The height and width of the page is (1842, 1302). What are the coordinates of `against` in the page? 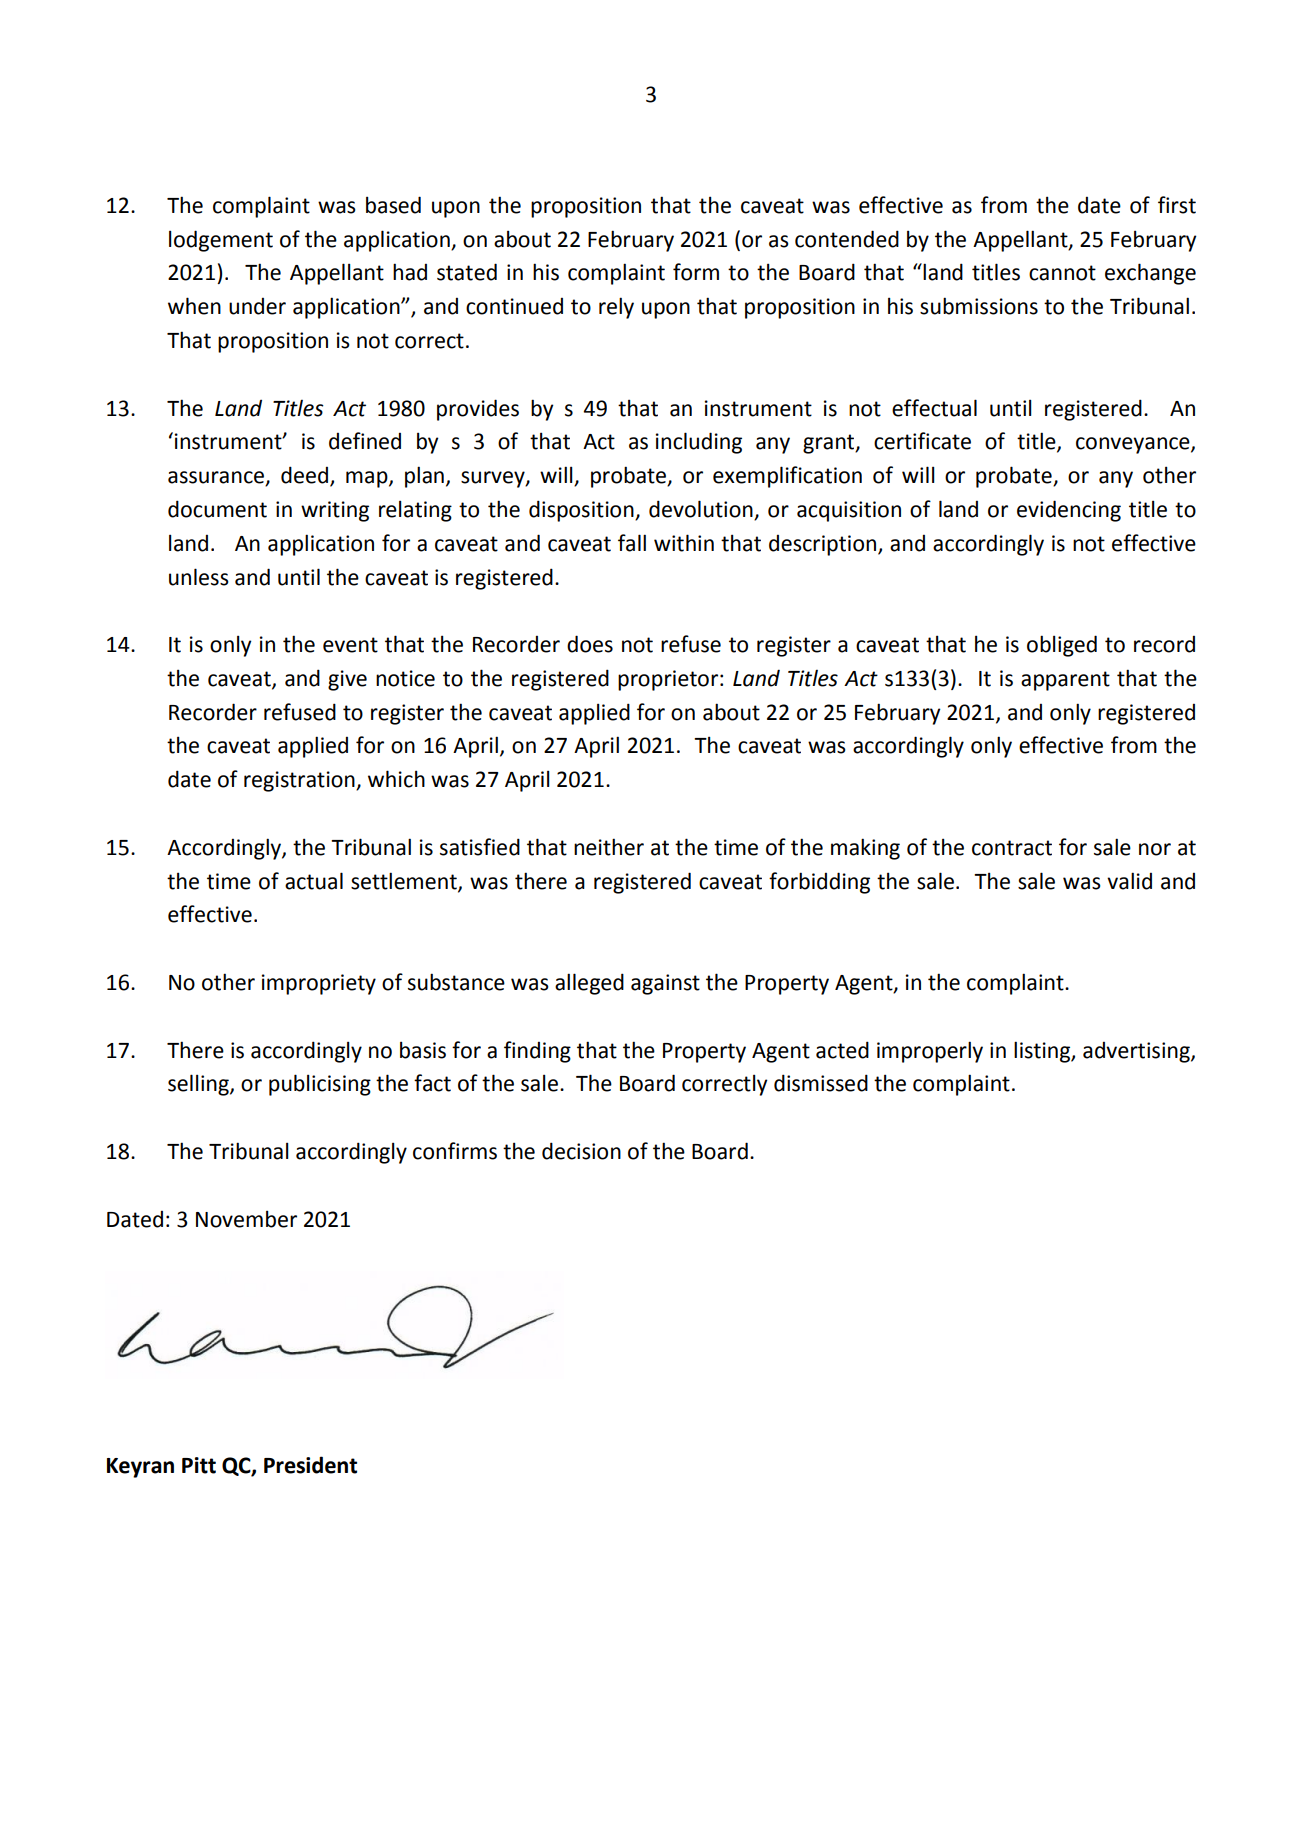 It's located at (665, 984).
